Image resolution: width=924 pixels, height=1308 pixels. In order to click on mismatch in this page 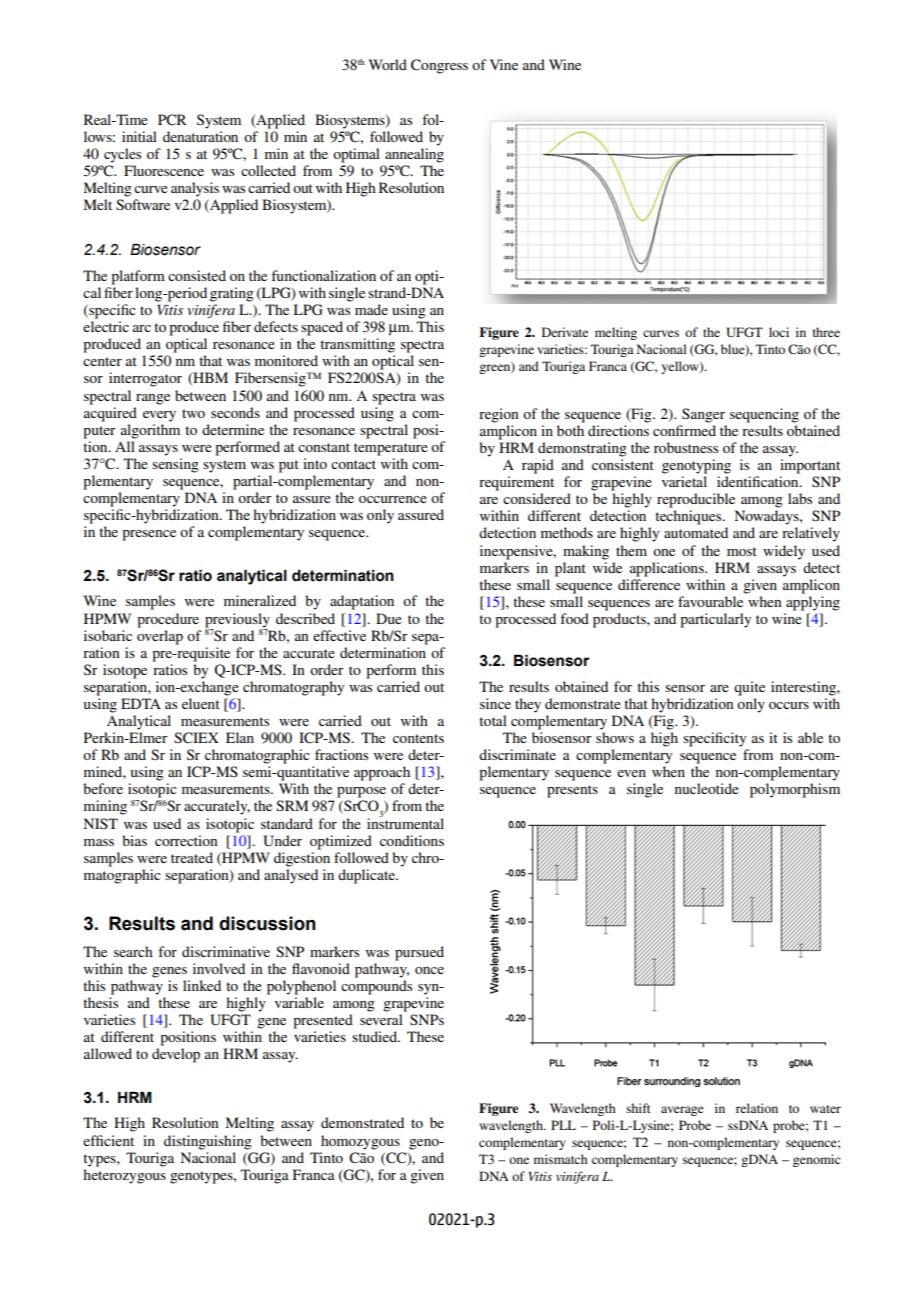, I will do `click(560, 1159)`.
